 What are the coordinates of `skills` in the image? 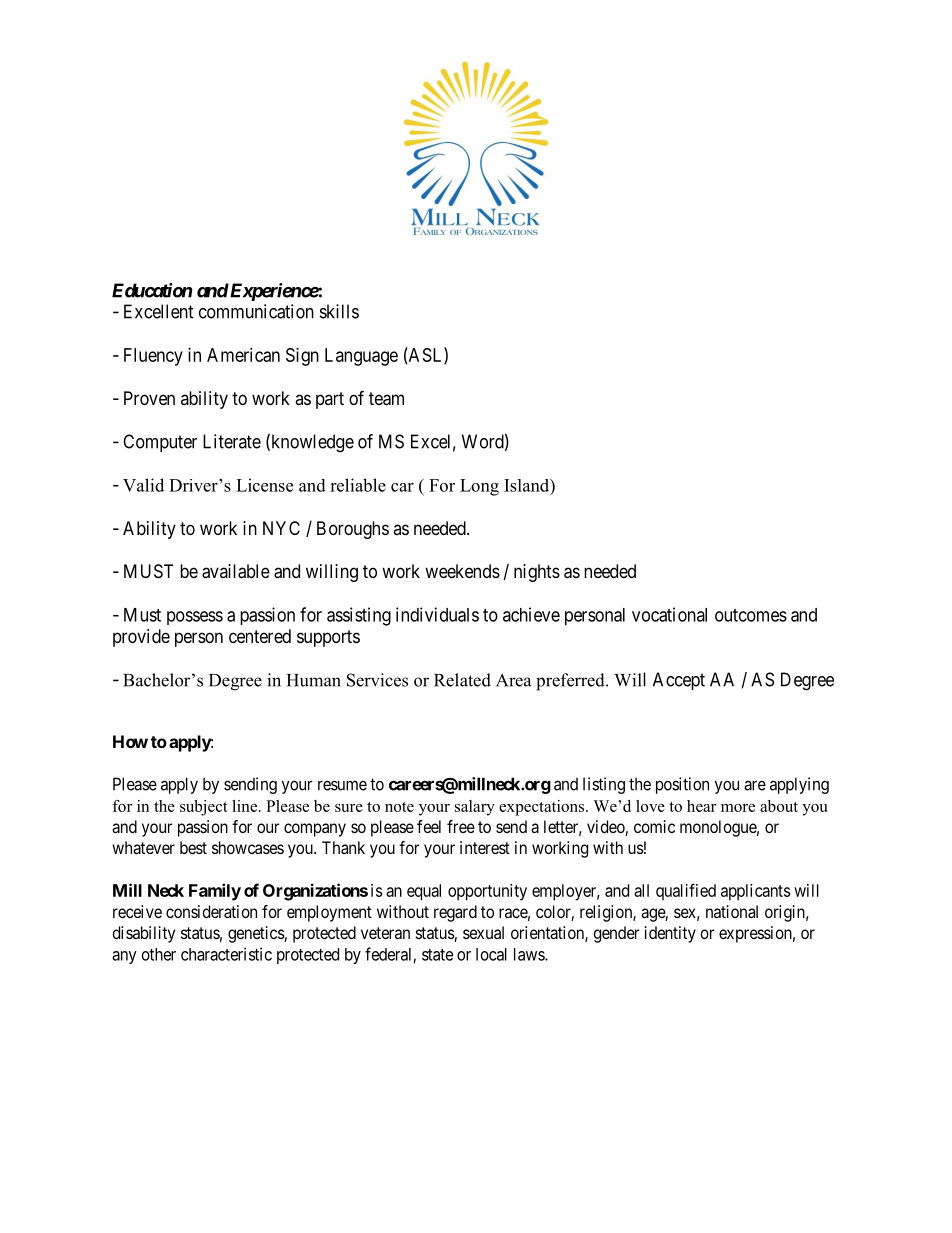 It's located at (339, 311).
